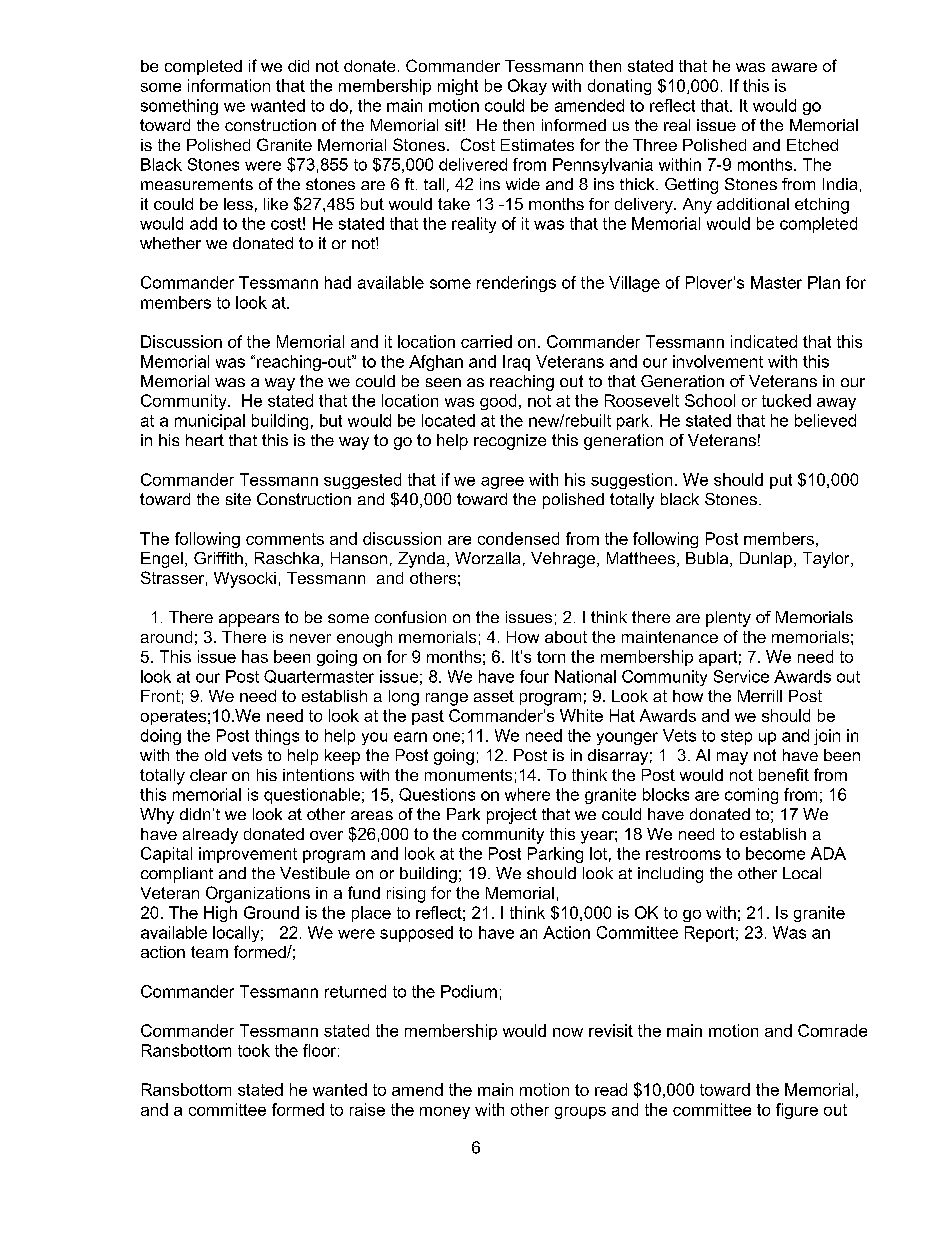  What do you see at coordinates (254, 1050) in the screenshot?
I see `took` at bounding box center [254, 1050].
